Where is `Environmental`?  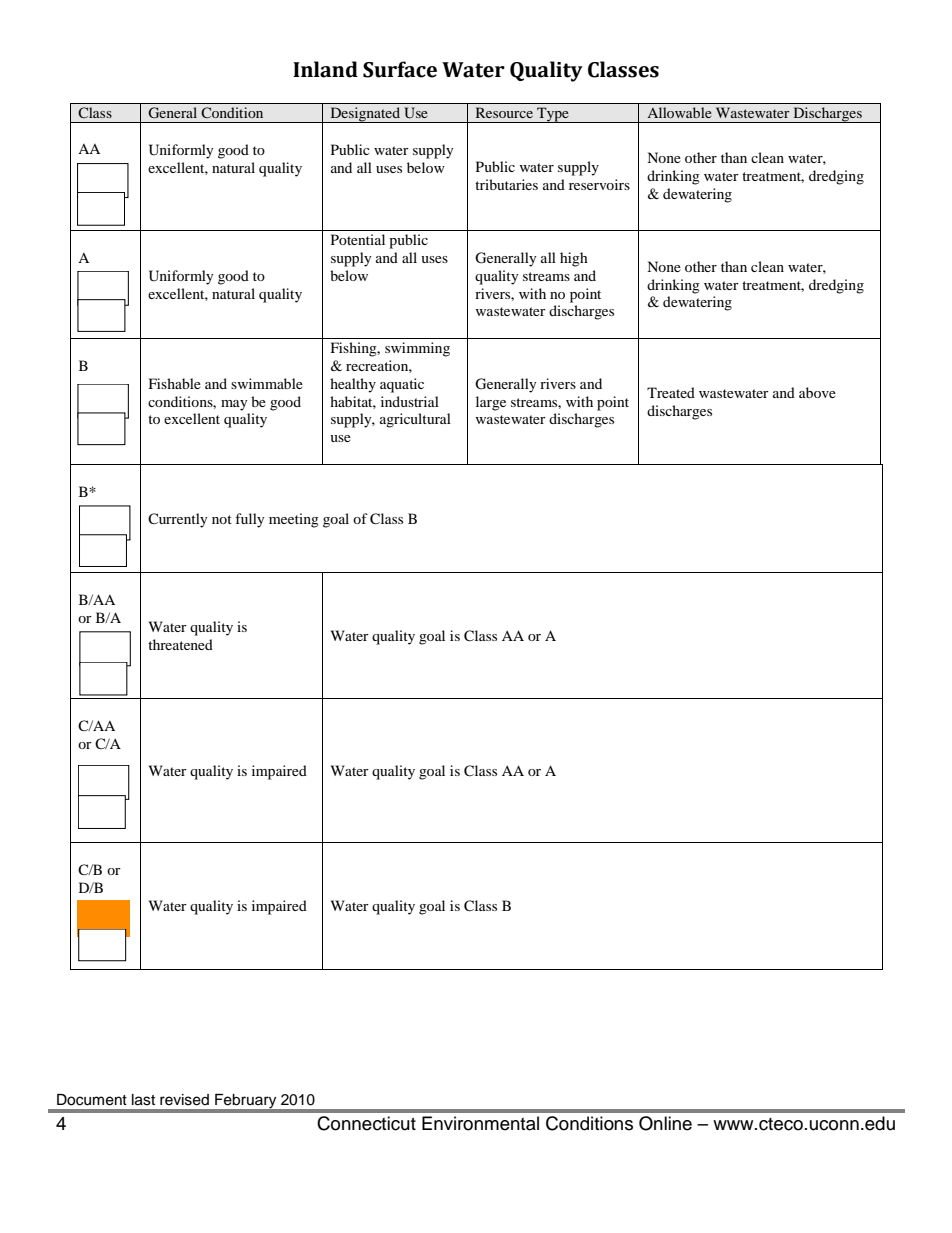 Environmental is located at coordinates (480, 1123).
